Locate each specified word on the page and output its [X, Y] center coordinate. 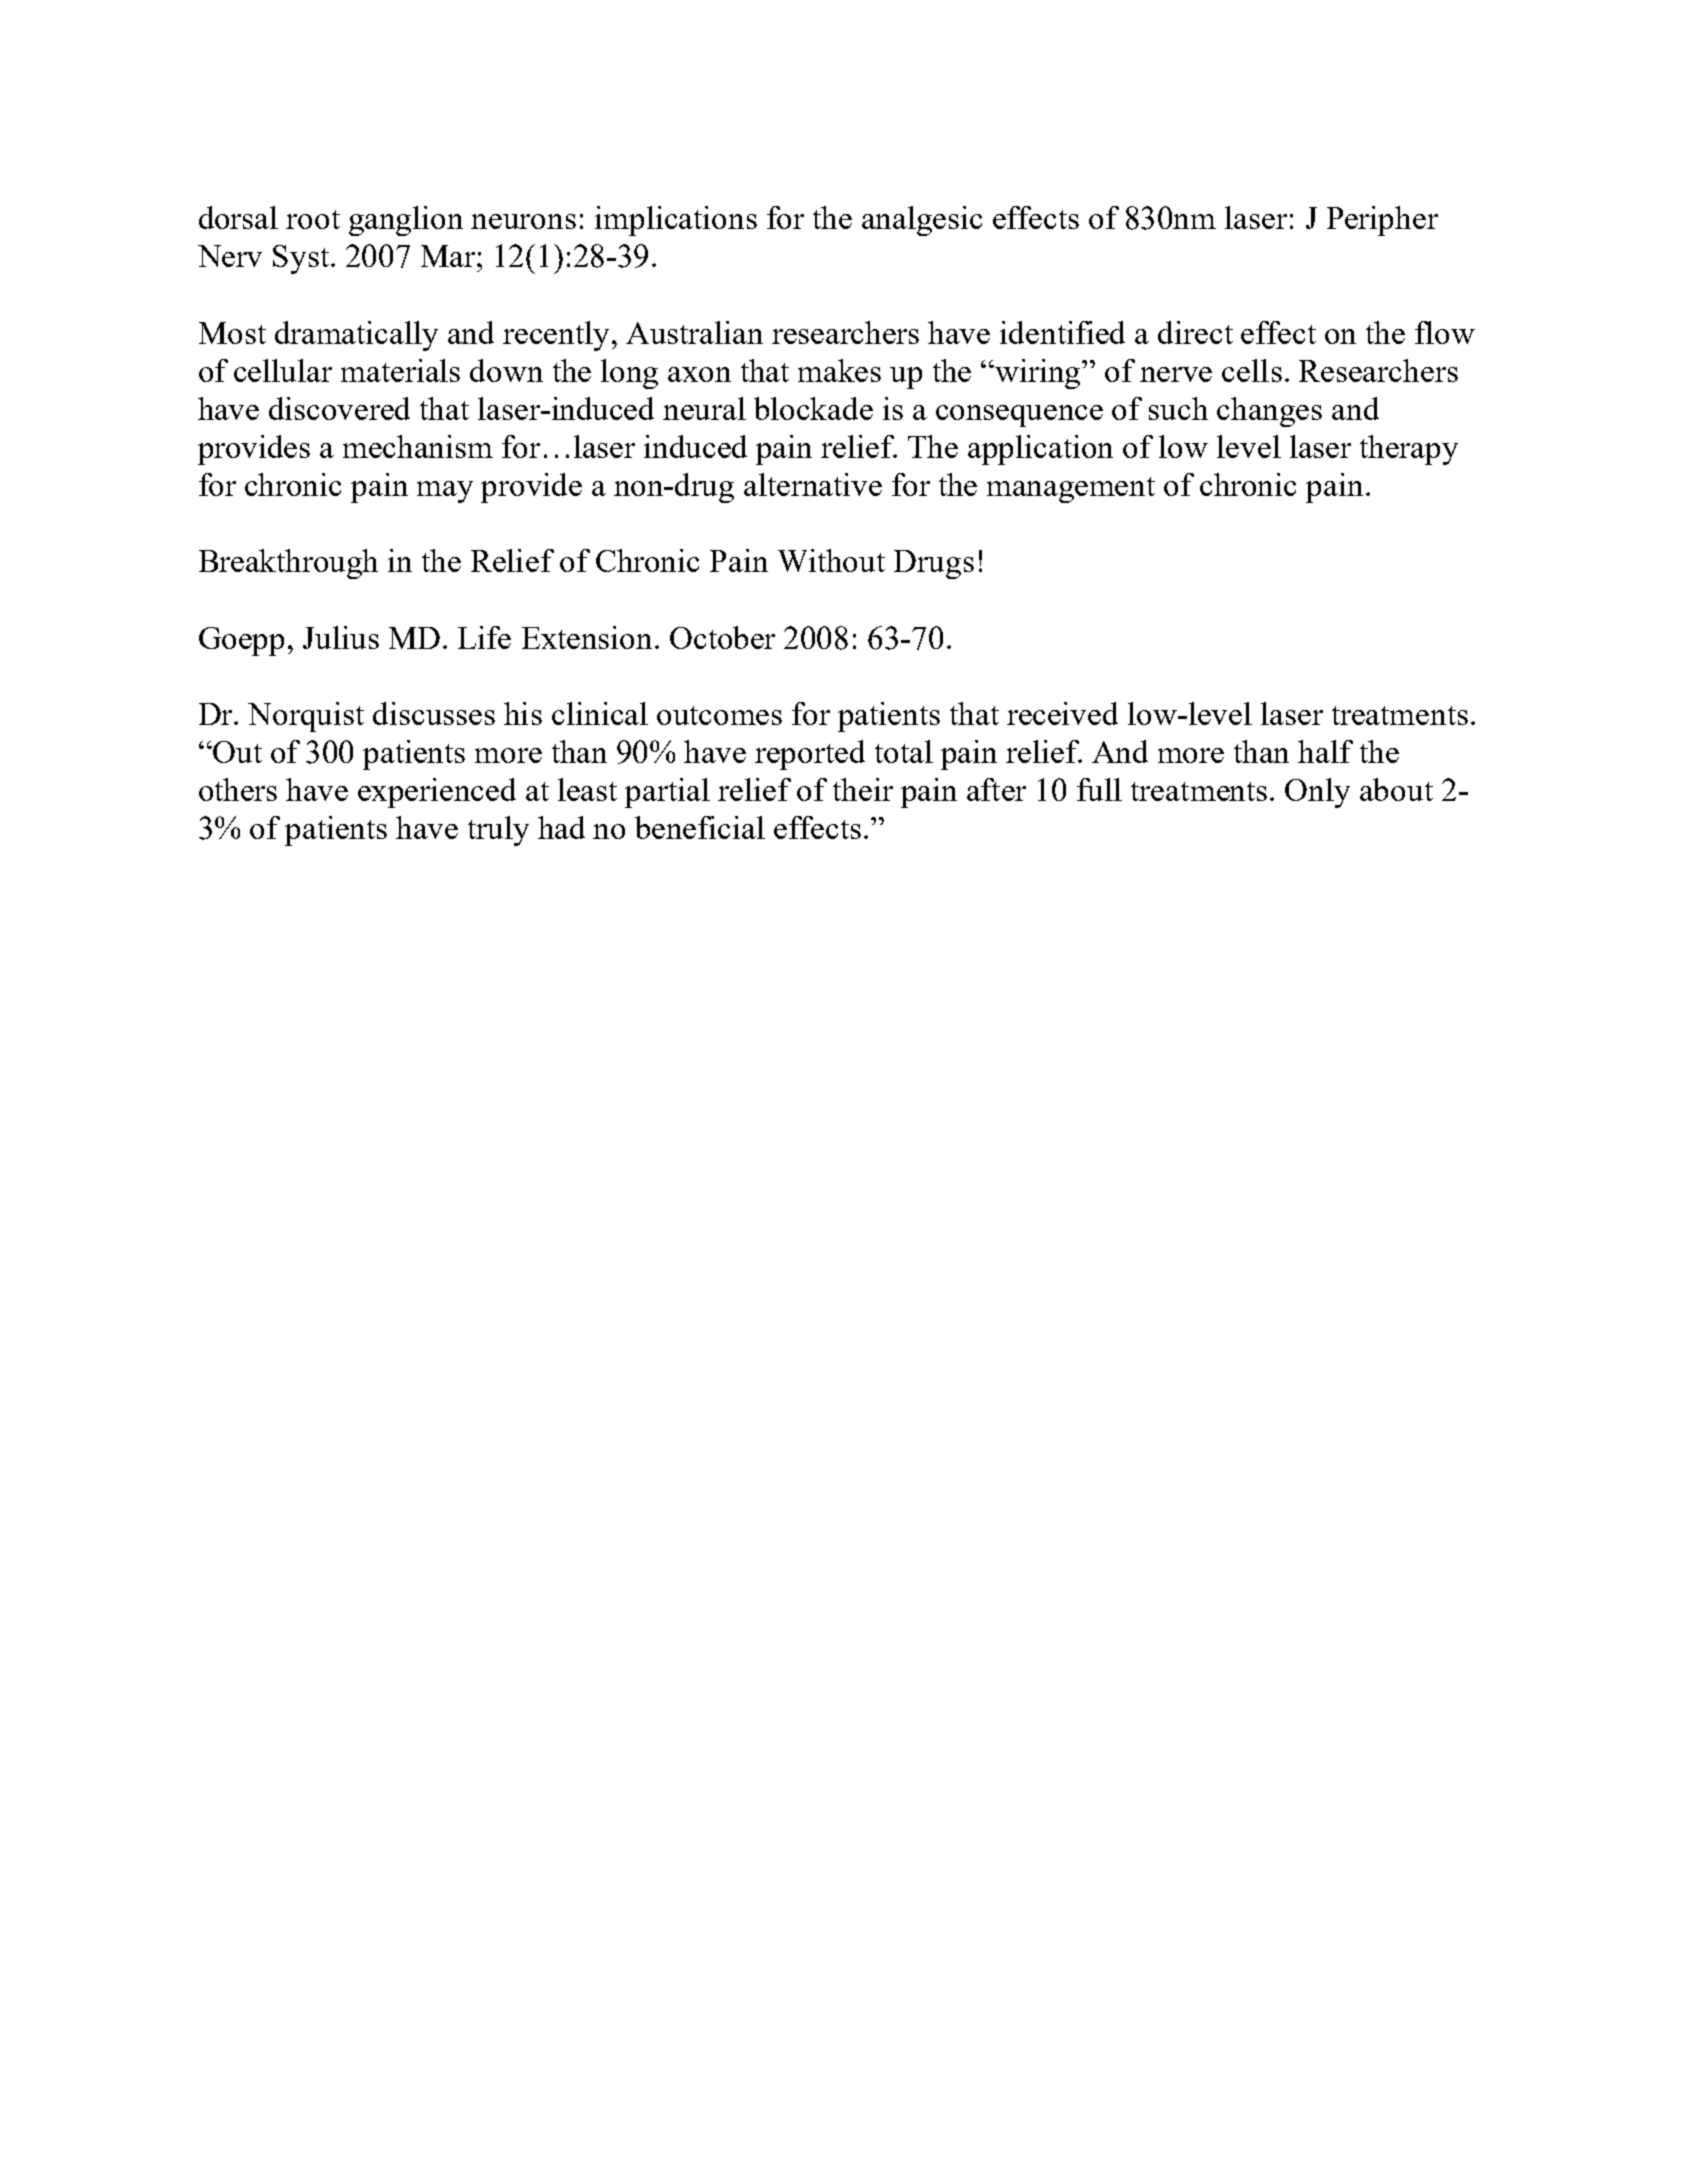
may [445, 492]
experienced [437, 793]
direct [1195, 332]
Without [831, 560]
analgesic [922, 221]
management [1071, 490]
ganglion [406, 221]
